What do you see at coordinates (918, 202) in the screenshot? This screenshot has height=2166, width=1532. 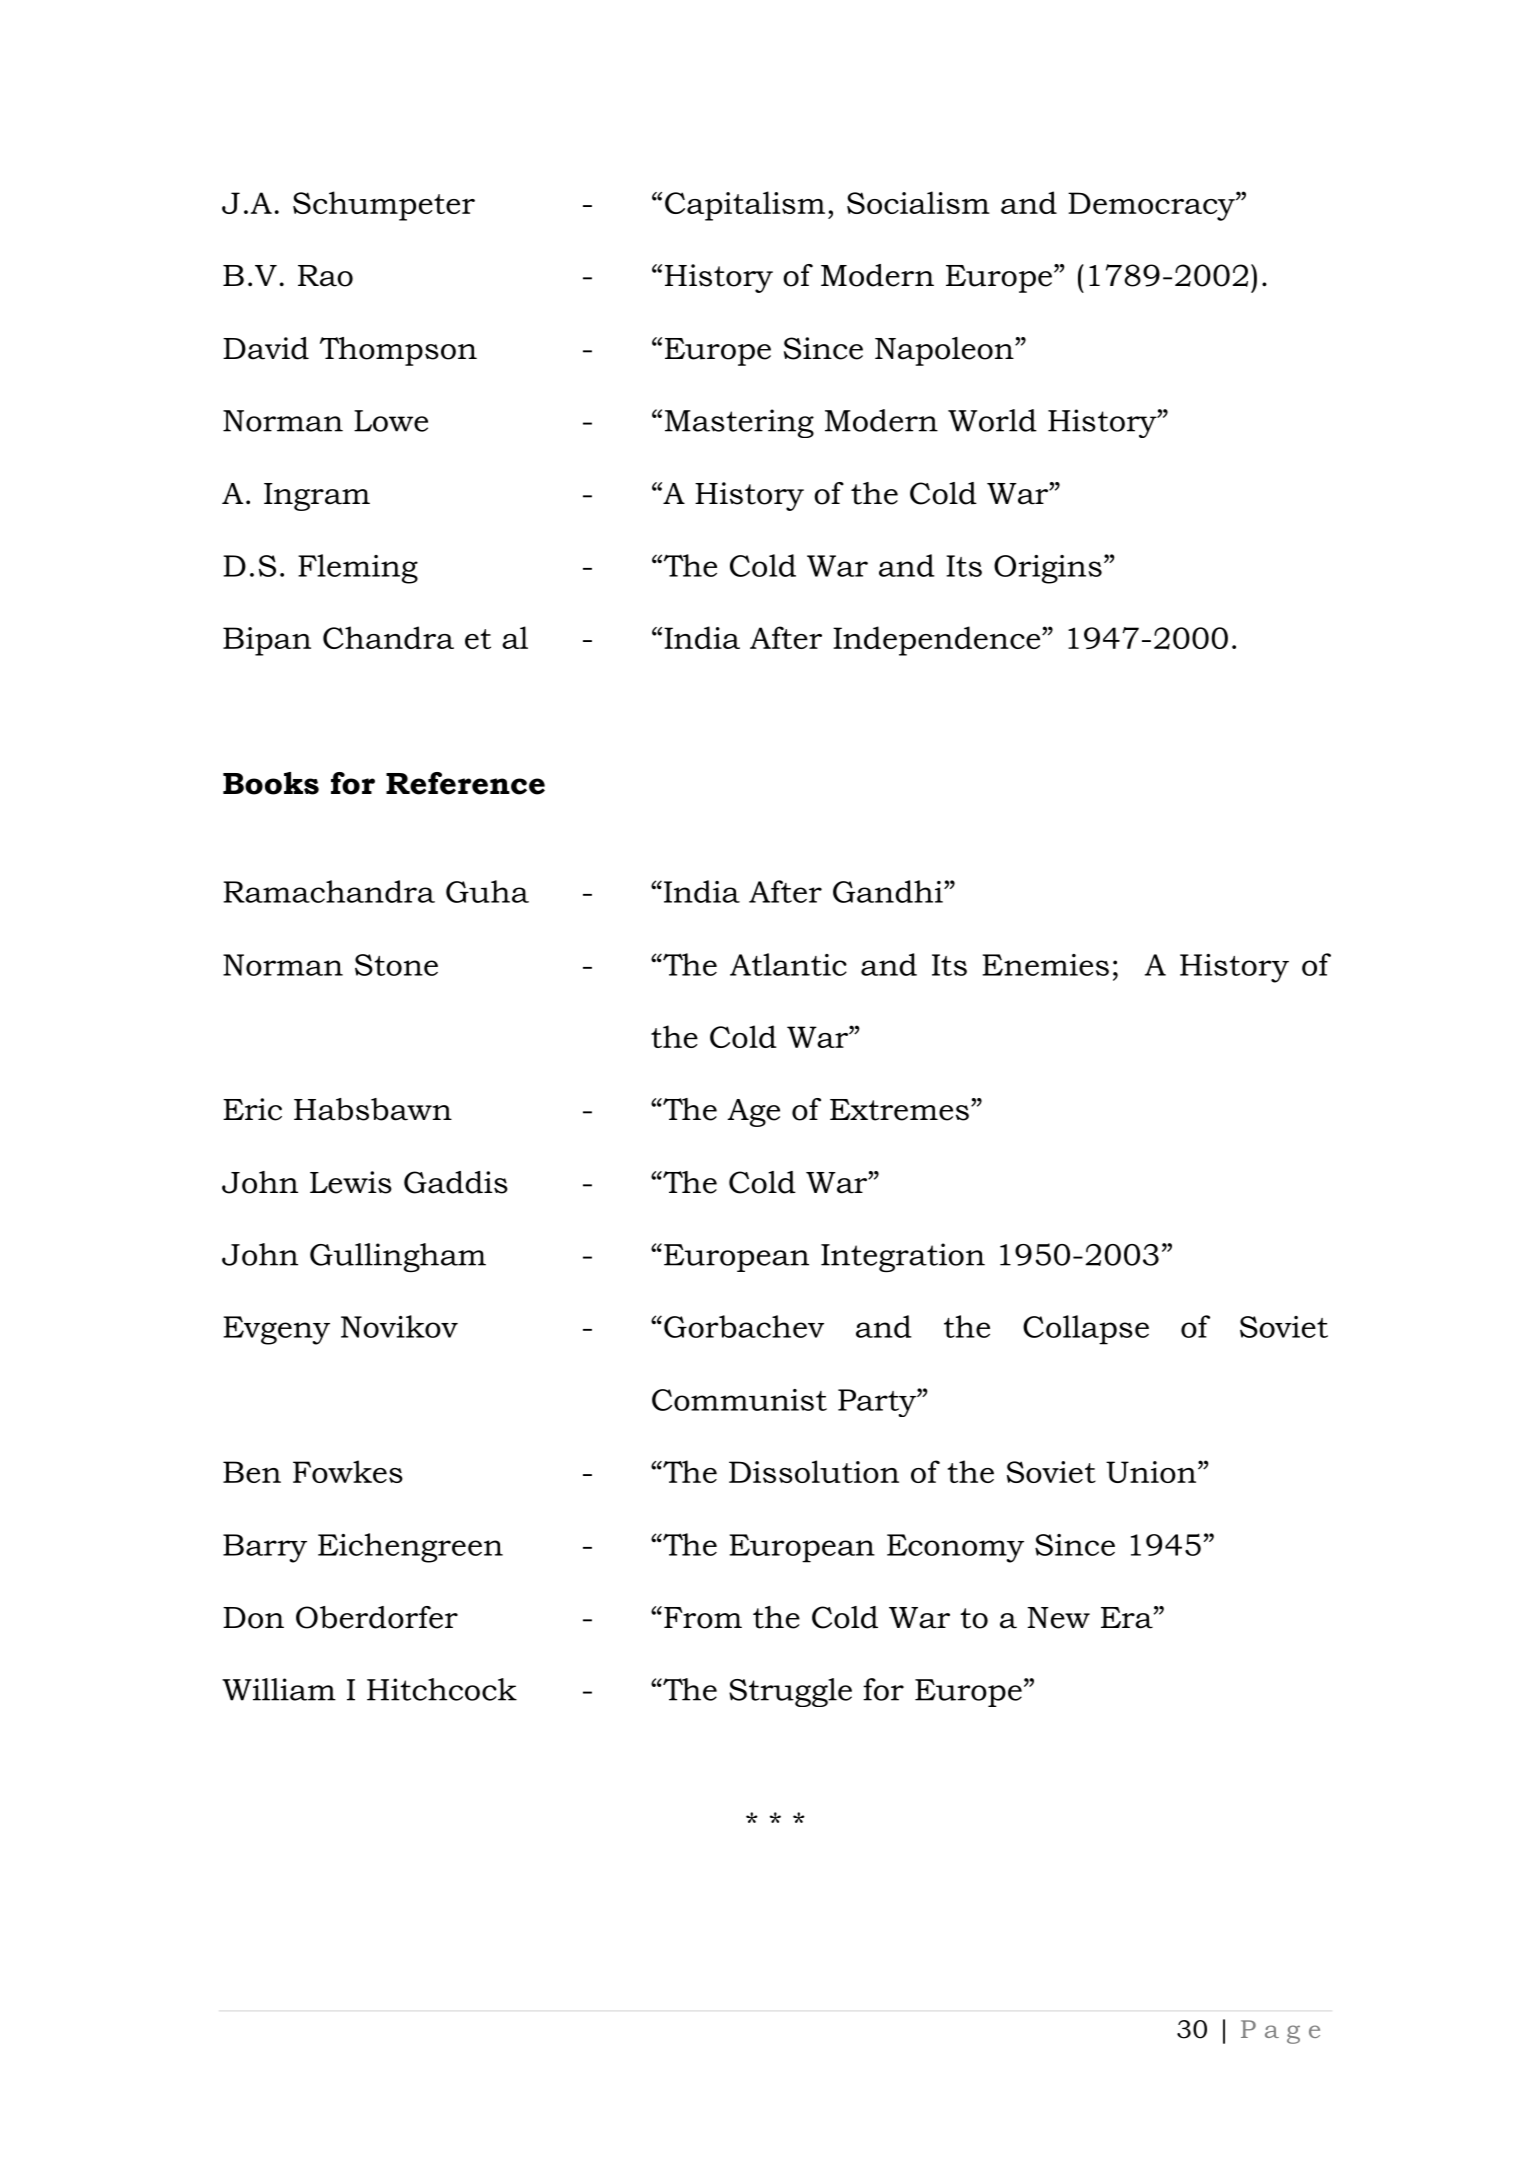 I see `Socialism` at bounding box center [918, 202].
